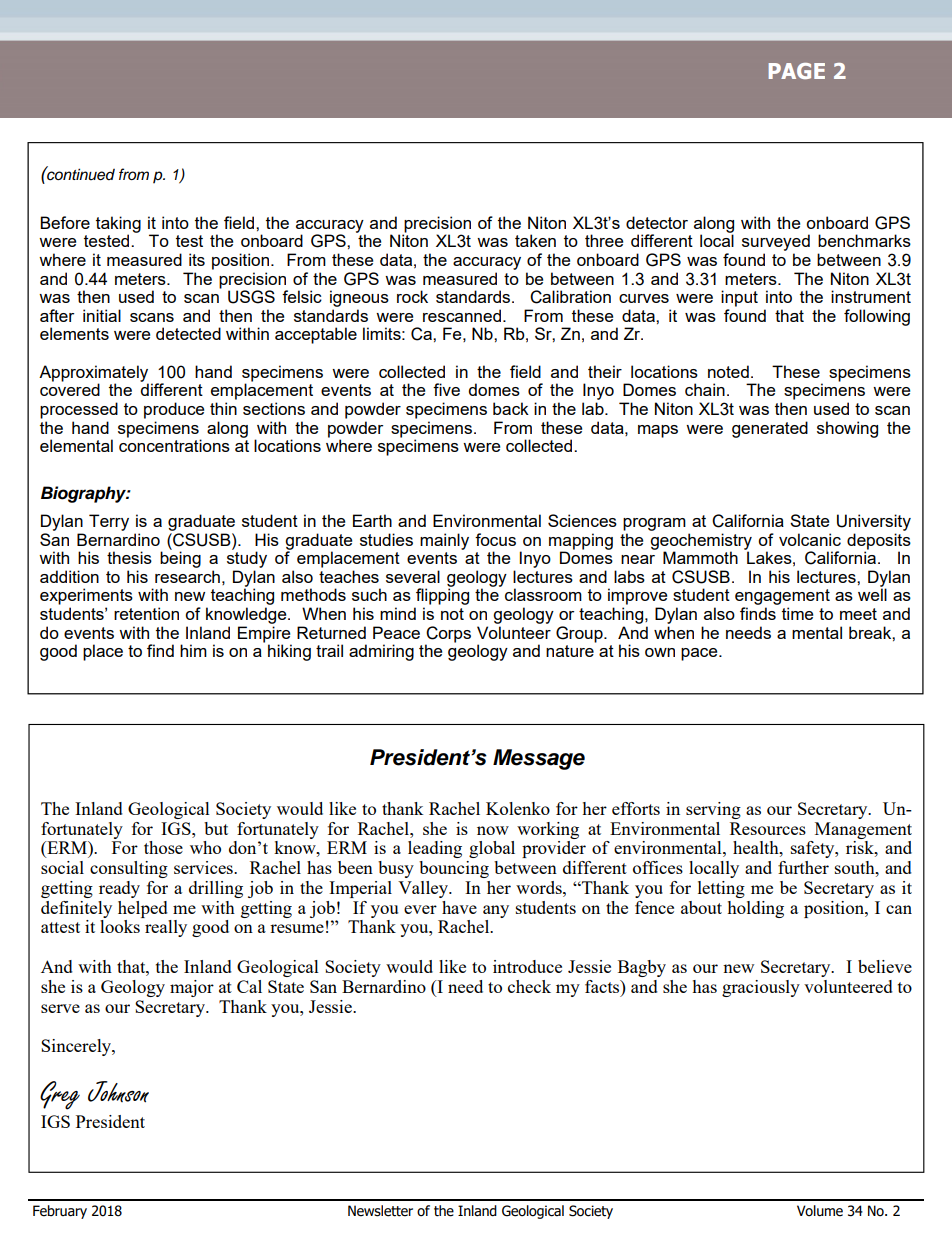 This page has height=1233, width=952. I want to click on volcanic, so click(810, 539).
